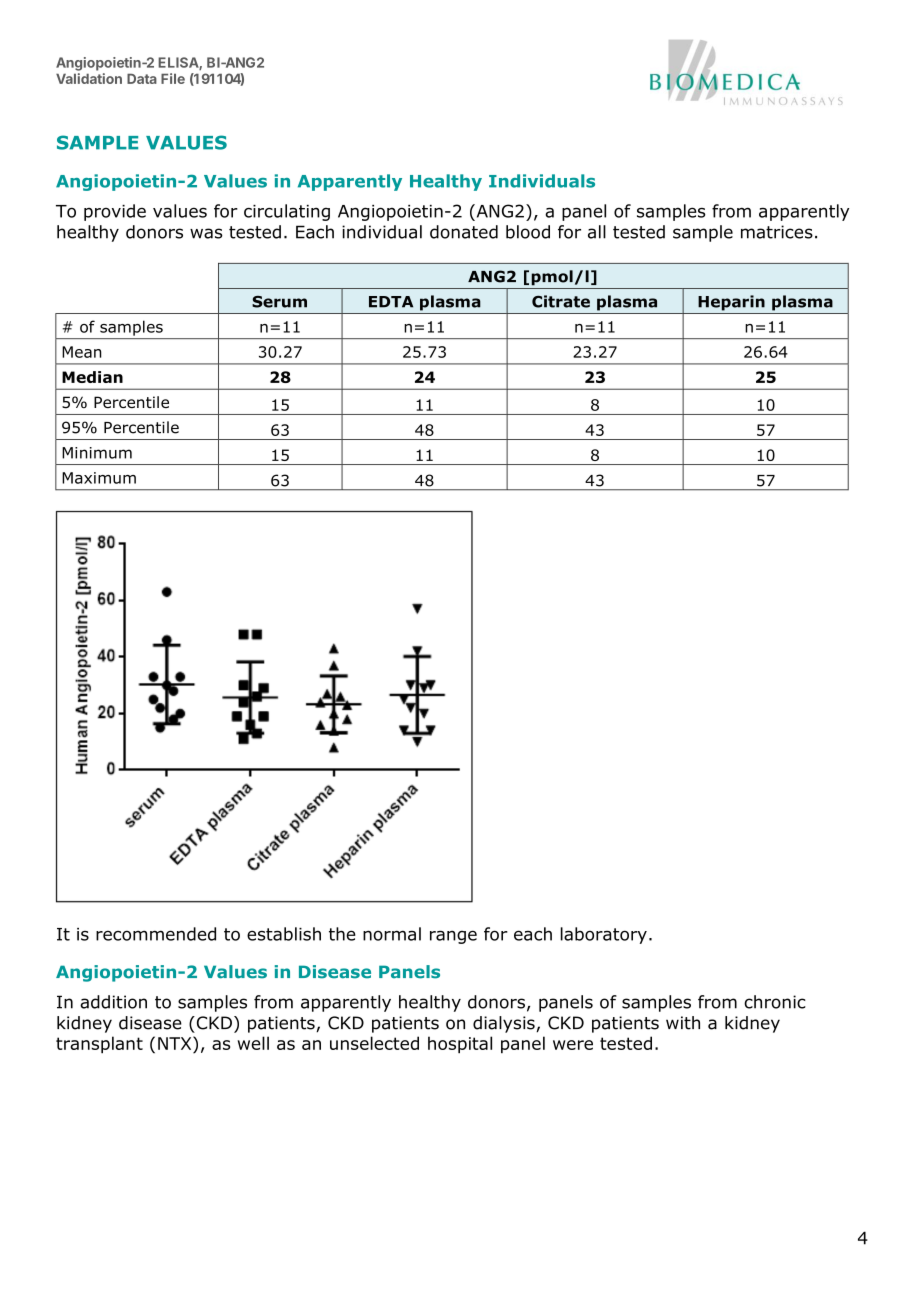 The image size is (924, 1308). I want to click on donated, so click(464, 232).
